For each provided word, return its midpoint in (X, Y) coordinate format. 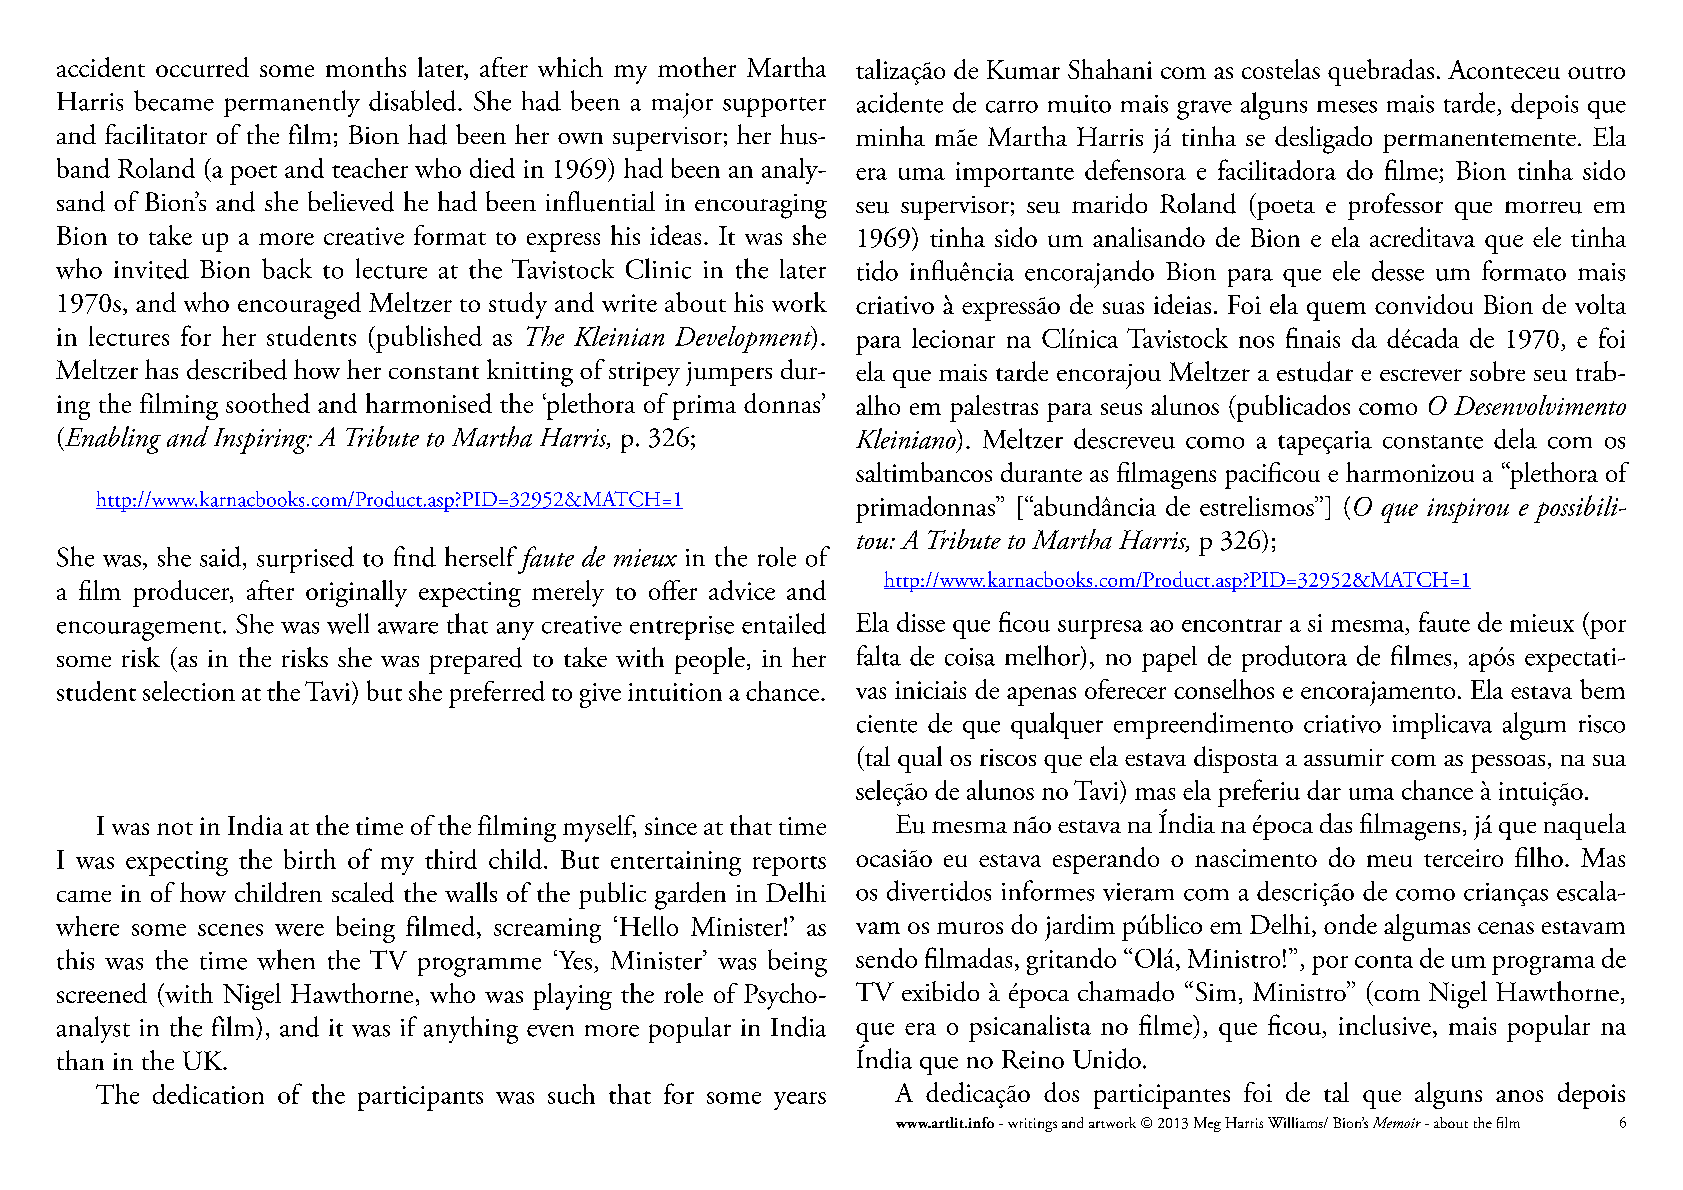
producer (182, 593)
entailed (784, 623)
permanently (292, 103)
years (800, 1101)
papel (1169, 659)
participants (420, 1098)
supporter (774, 107)
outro (1596, 72)
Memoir (1397, 1122)
